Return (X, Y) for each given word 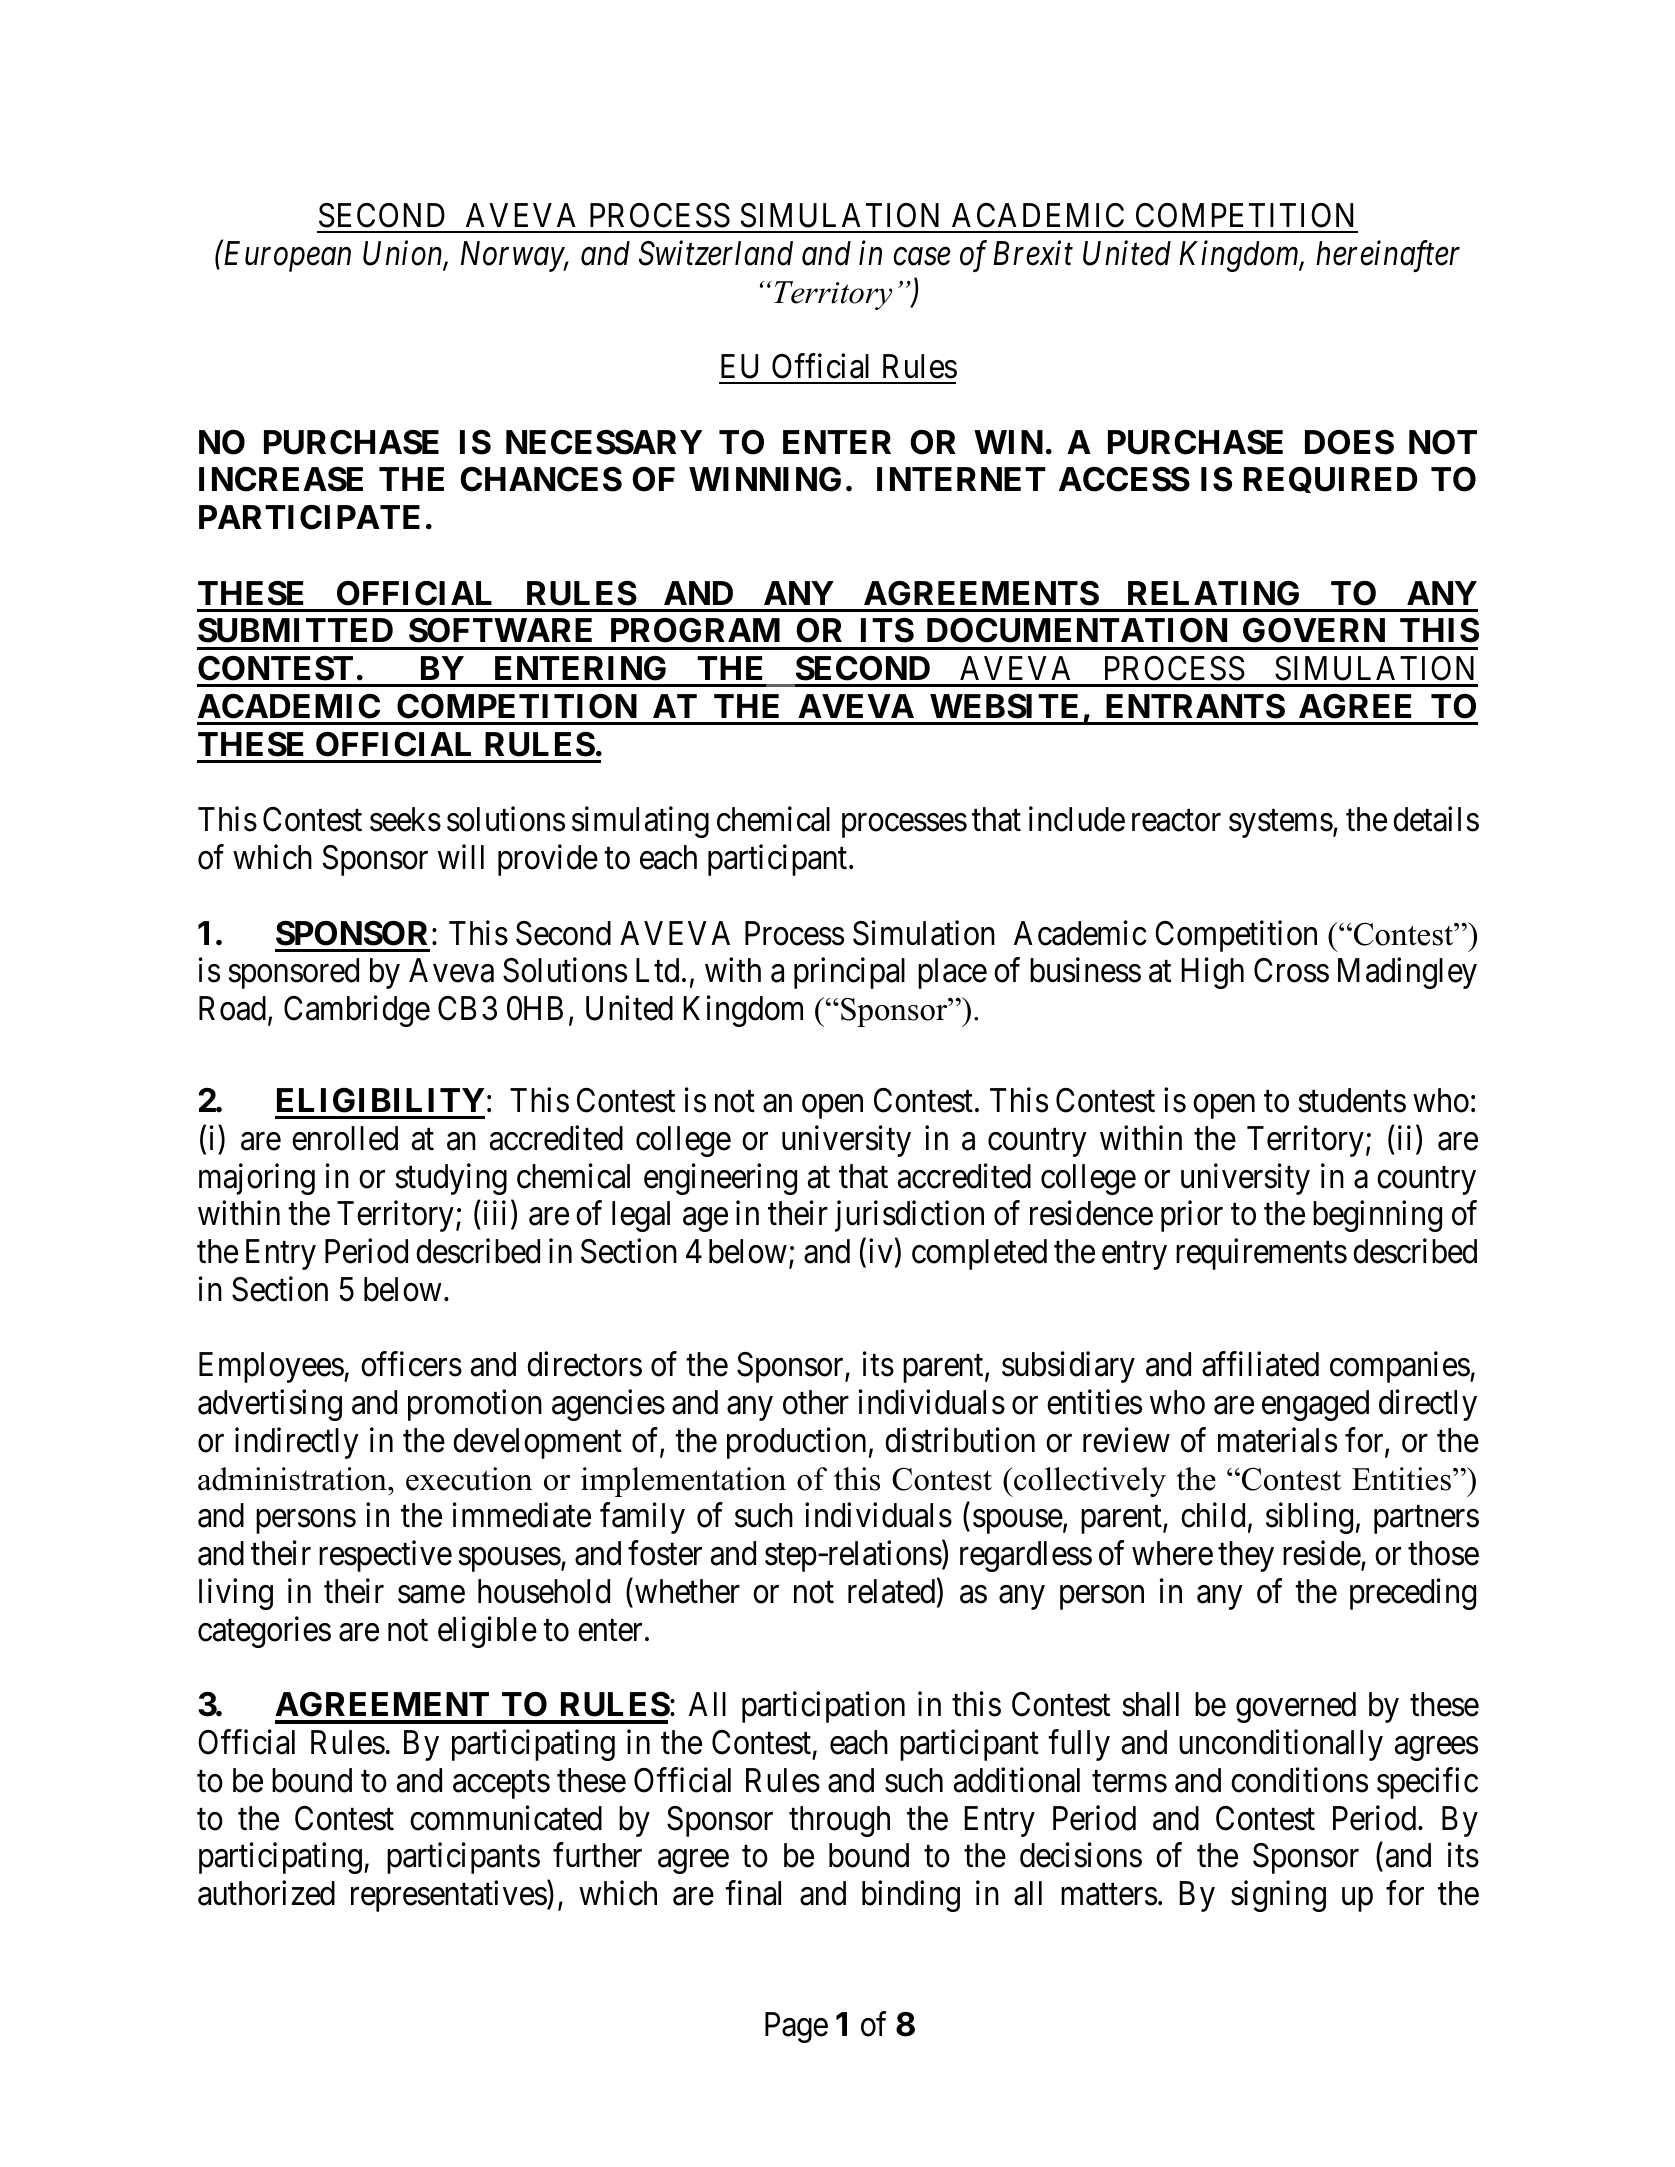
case (922, 257)
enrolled (345, 1138)
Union (404, 254)
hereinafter (1388, 256)
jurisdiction (909, 1216)
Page (796, 2027)
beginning (1377, 1216)
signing (1278, 1896)
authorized (266, 1893)
